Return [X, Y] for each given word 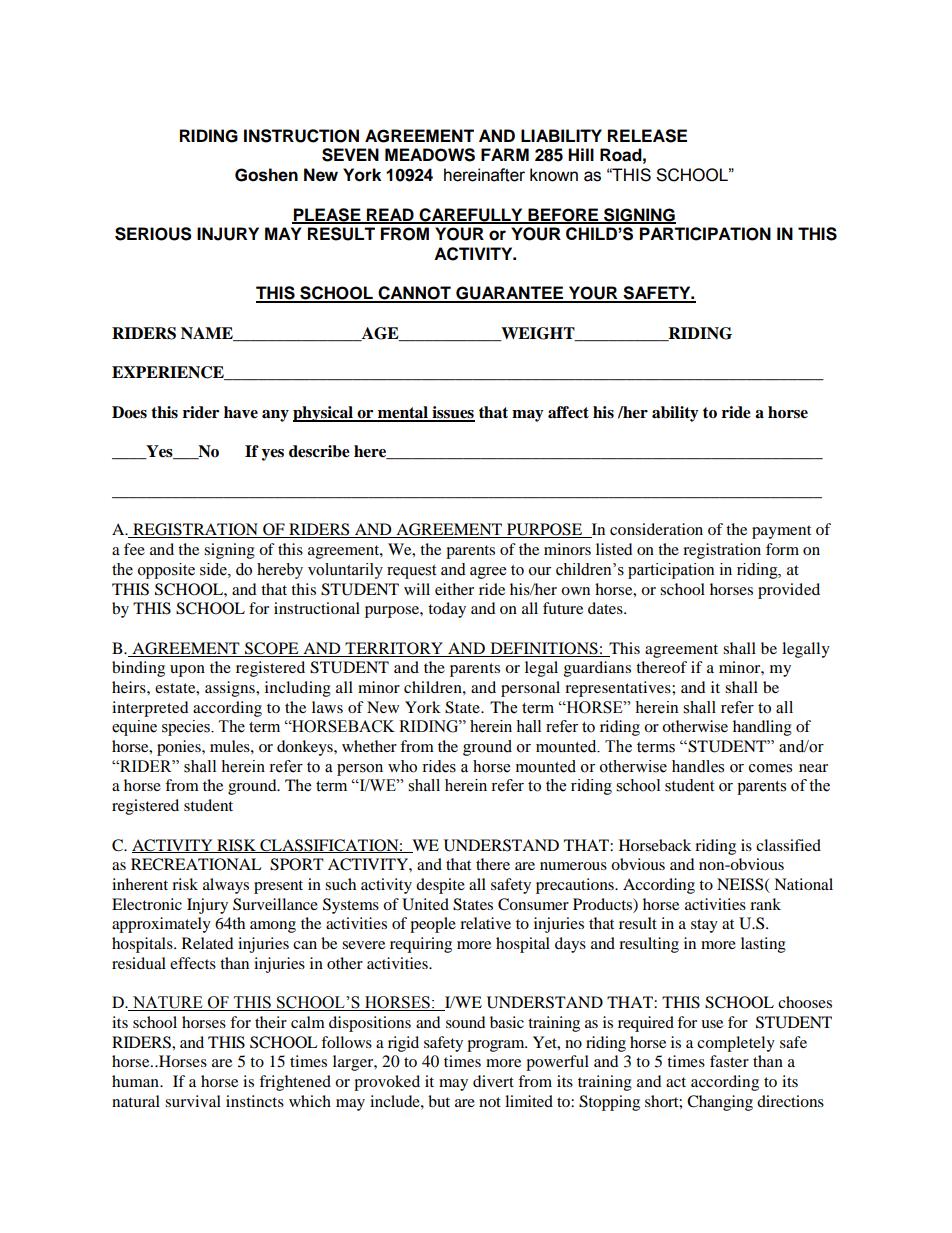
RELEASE [647, 136]
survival [193, 1101]
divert [493, 1081]
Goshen [266, 175]
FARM [505, 154]
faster [729, 1061]
